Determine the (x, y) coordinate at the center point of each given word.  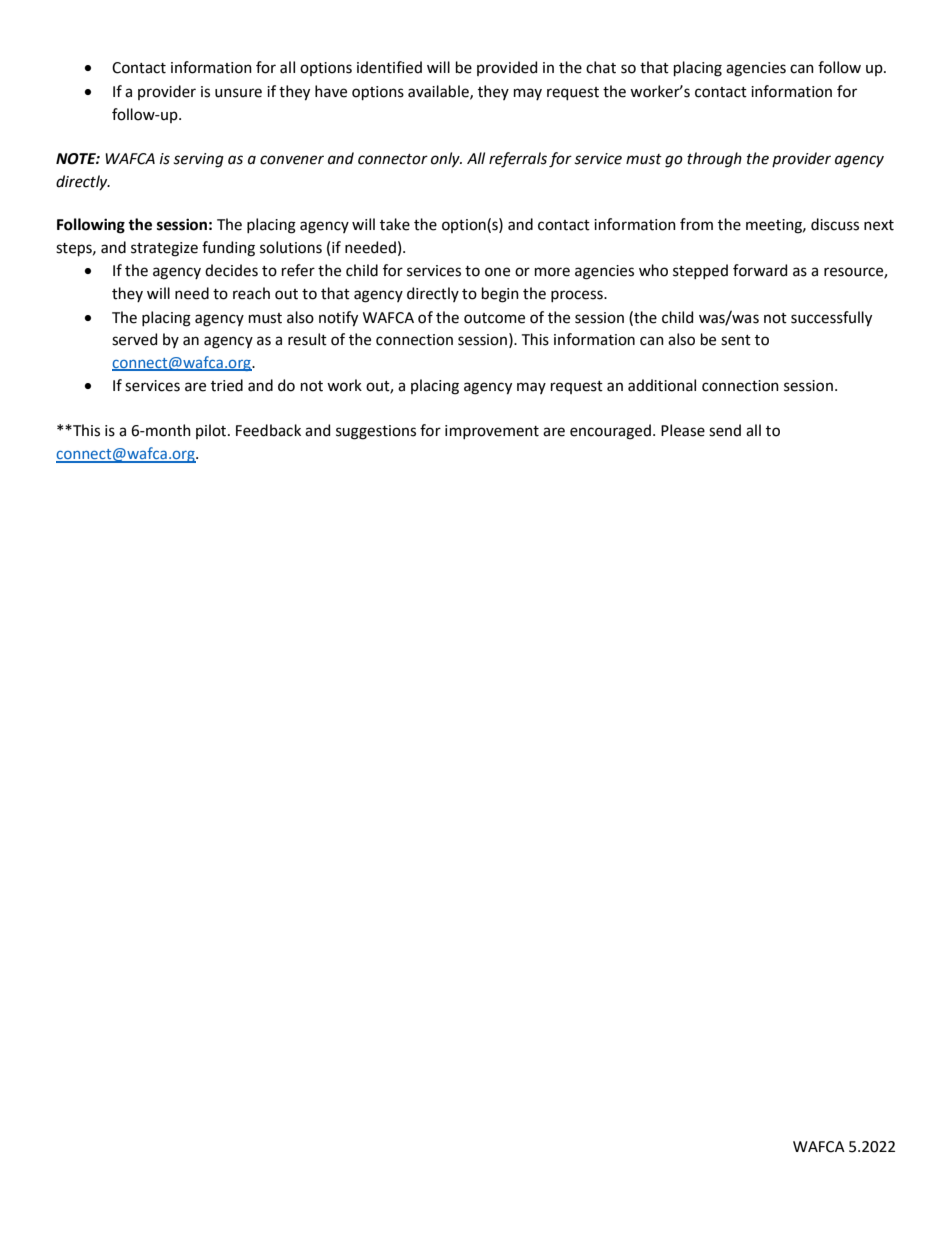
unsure (238, 93)
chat (601, 67)
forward (760, 270)
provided (507, 68)
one (497, 272)
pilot (212, 431)
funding (228, 249)
